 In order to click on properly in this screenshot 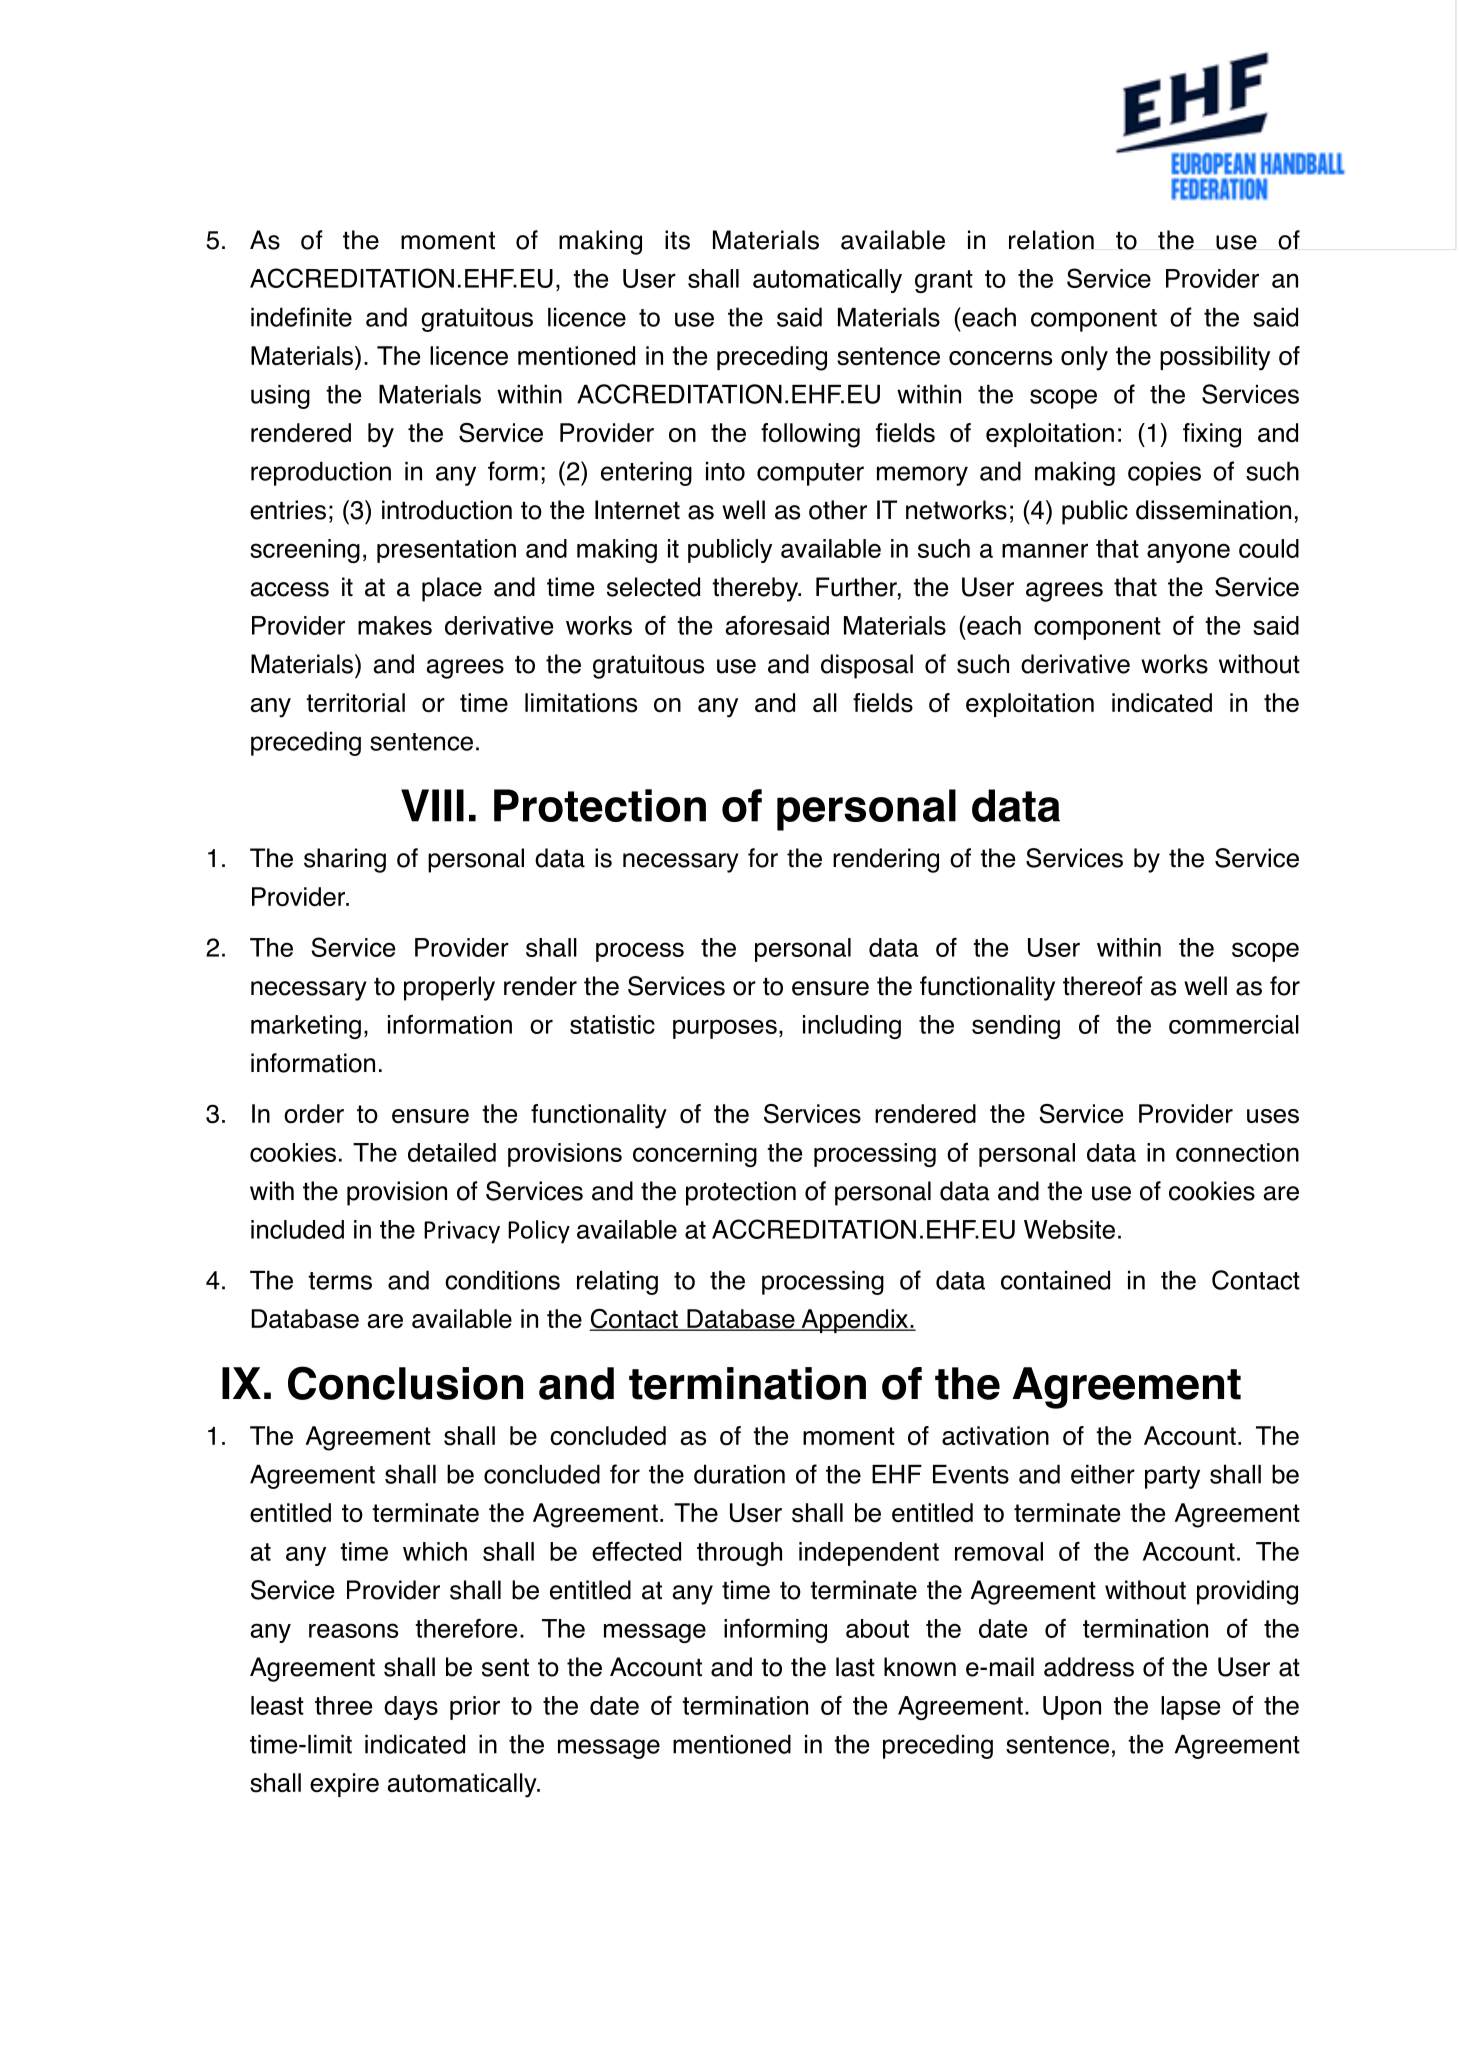, I will do `click(449, 988)`.
